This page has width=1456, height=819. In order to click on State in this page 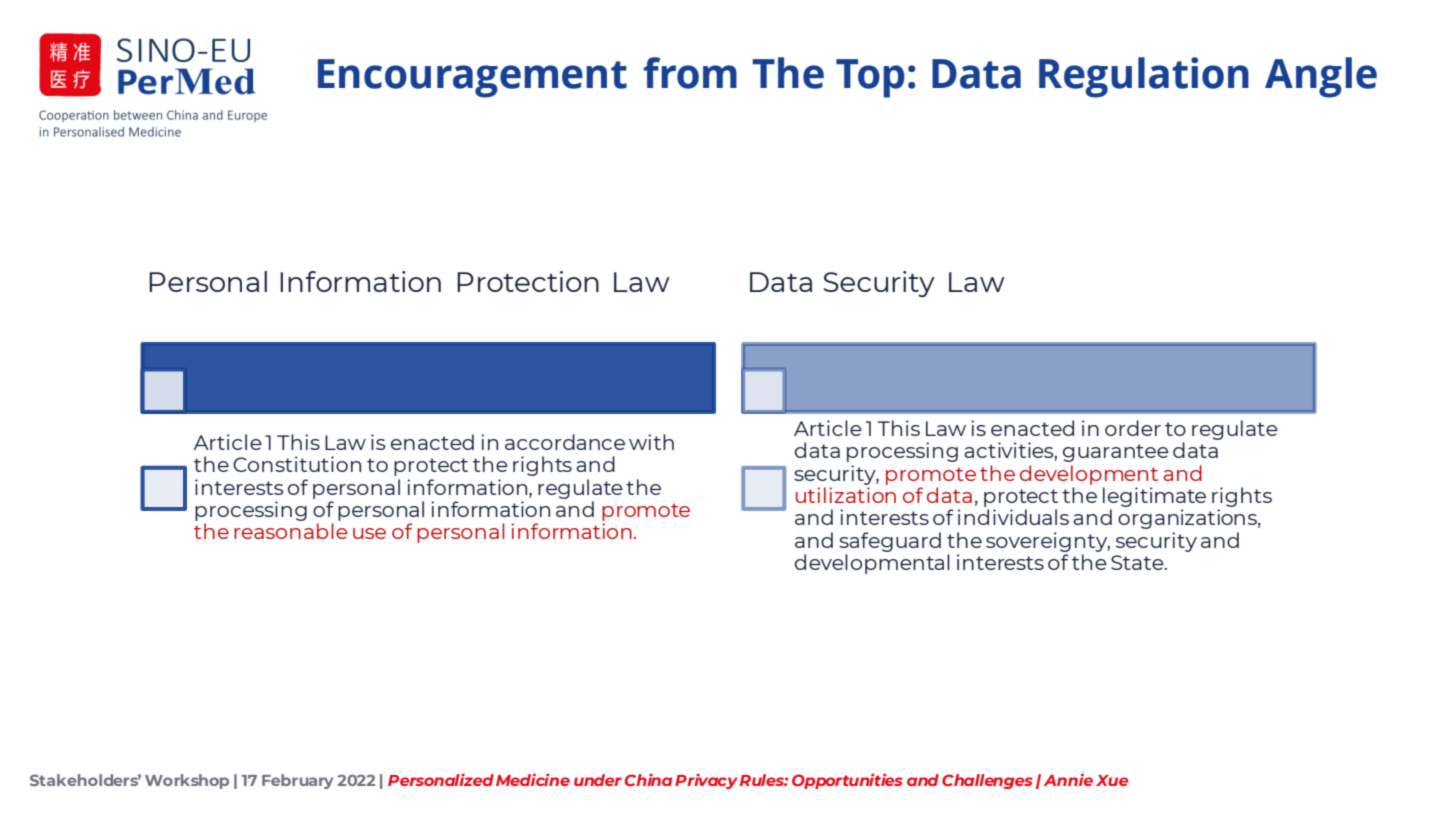, I will do `click(1138, 562)`.
